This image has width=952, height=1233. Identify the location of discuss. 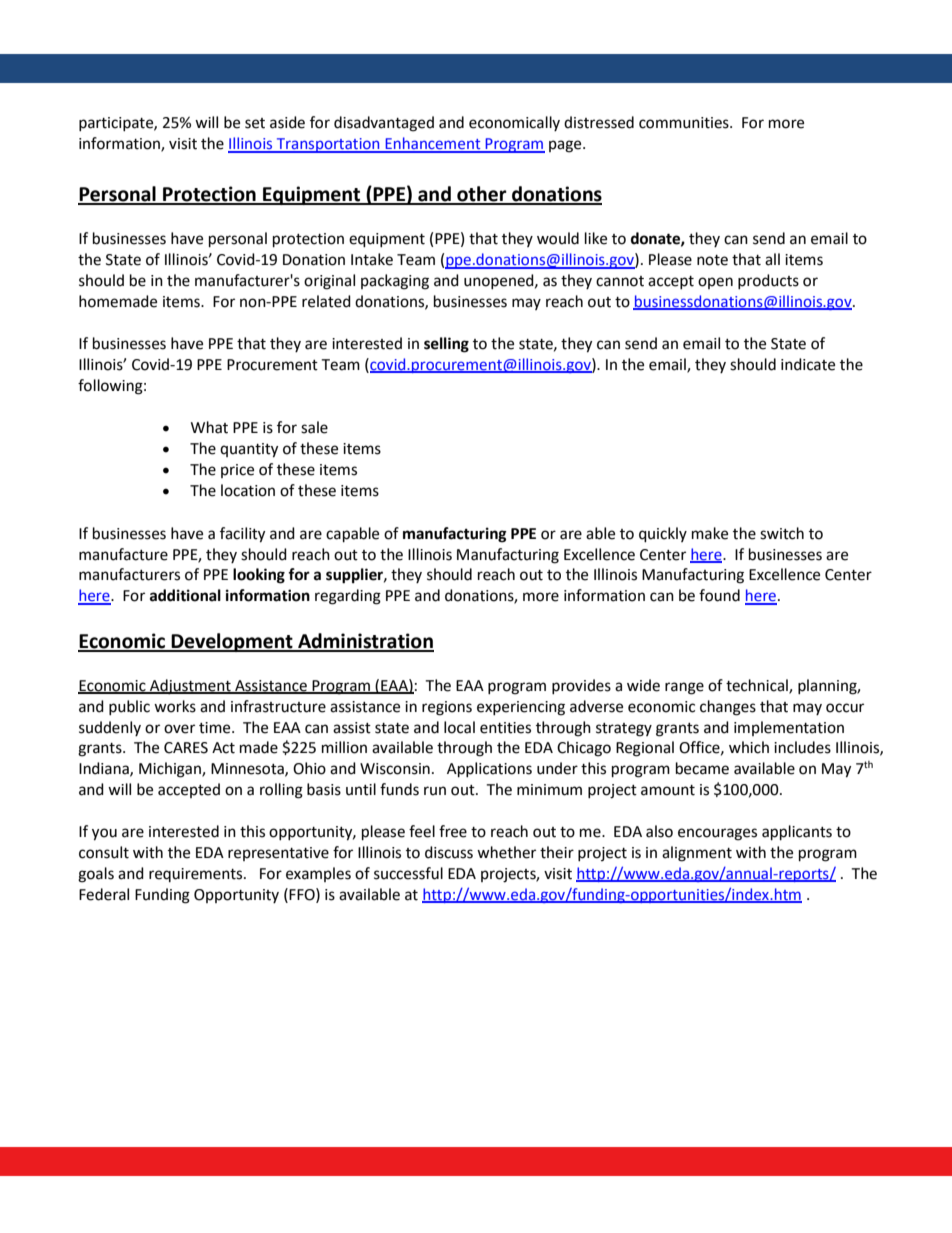
(449, 852).
